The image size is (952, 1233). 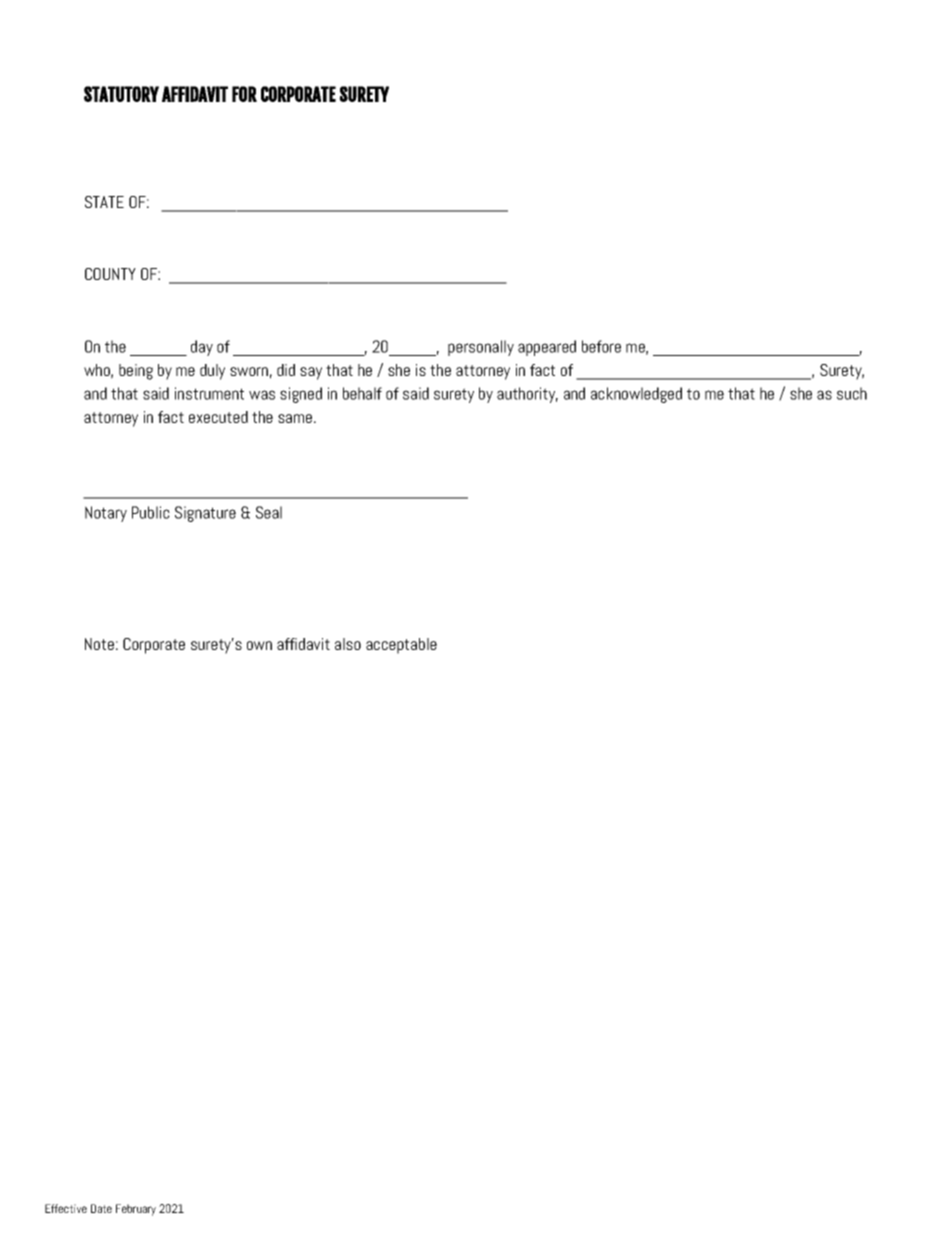 What do you see at coordinates (601, 346) in the page?
I see `before` at bounding box center [601, 346].
